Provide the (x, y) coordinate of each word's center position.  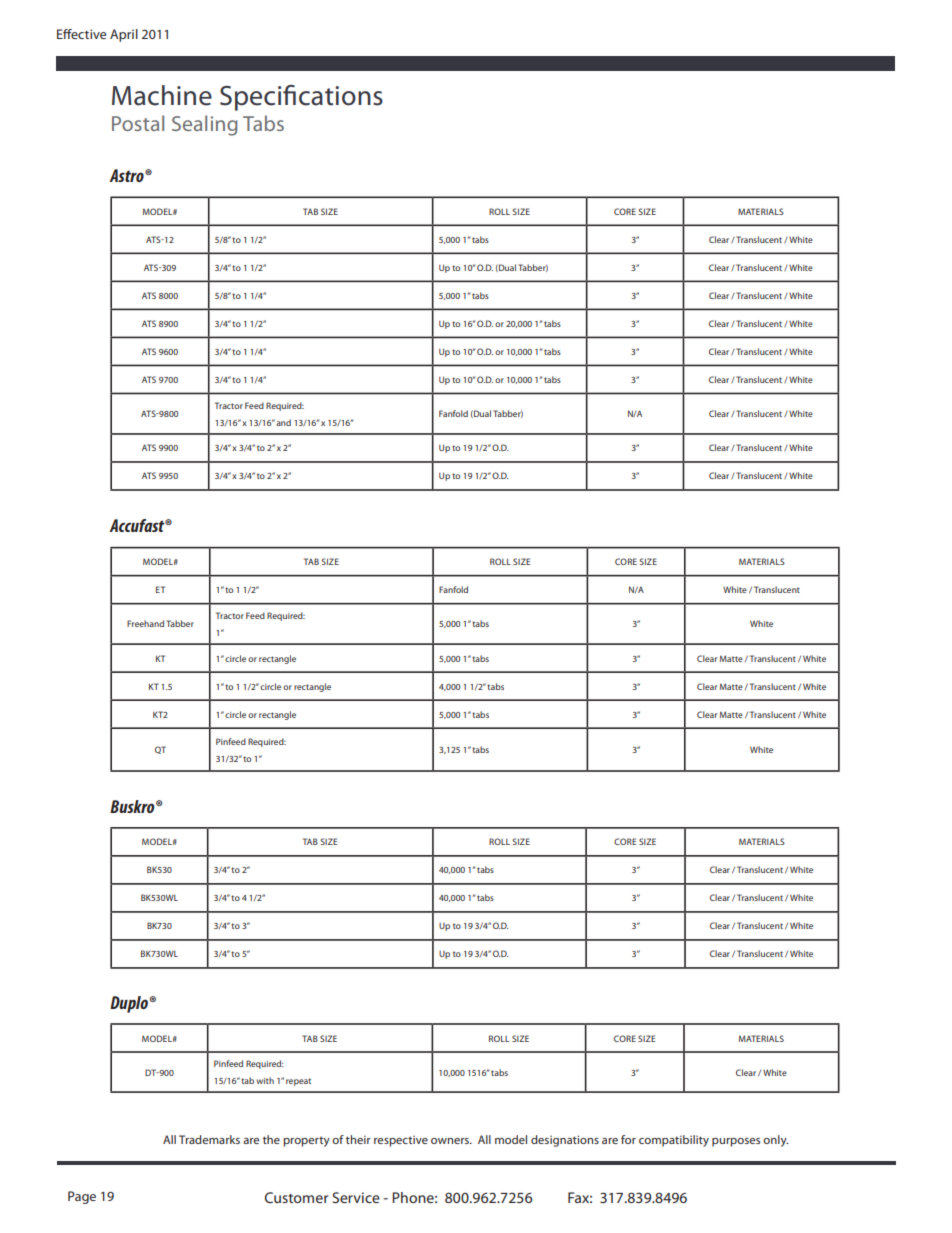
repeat (298, 1082)
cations (341, 96)
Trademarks (209, 1139)
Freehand (145, 623)
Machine (162, 95)
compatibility (674, 1141)
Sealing (205, 125)
